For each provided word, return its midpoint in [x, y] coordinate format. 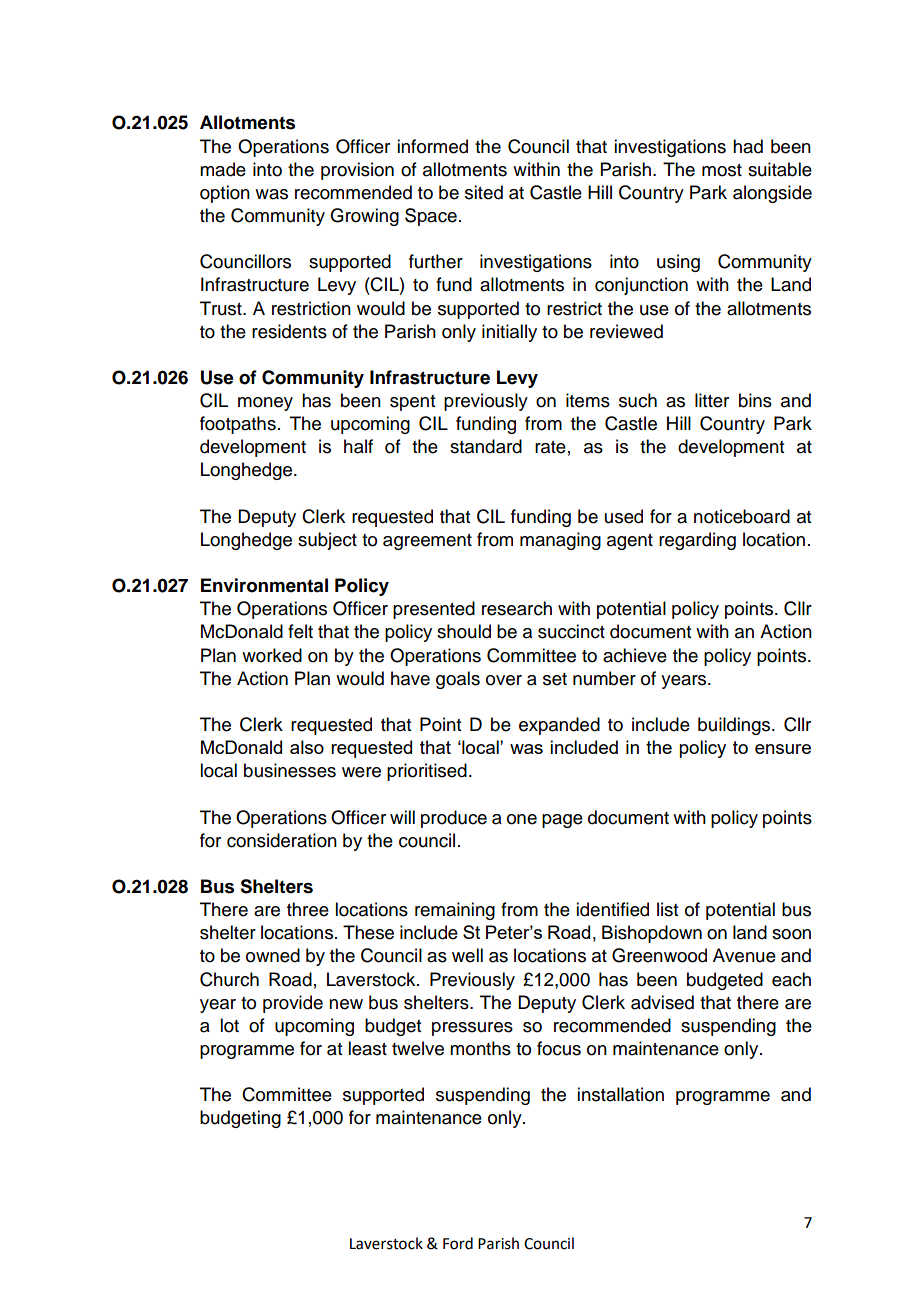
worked [272, 655]
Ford [458, 1243]
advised [662, 1002]
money [265, 404]
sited [484, 192]
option [225, 194]
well [467, 955]
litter [712, 400]
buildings [735, 726]
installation [620, 1094]
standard [486, 446]
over [504, 680]
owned [273, 955]
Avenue [744, 955]
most [722, 170]
